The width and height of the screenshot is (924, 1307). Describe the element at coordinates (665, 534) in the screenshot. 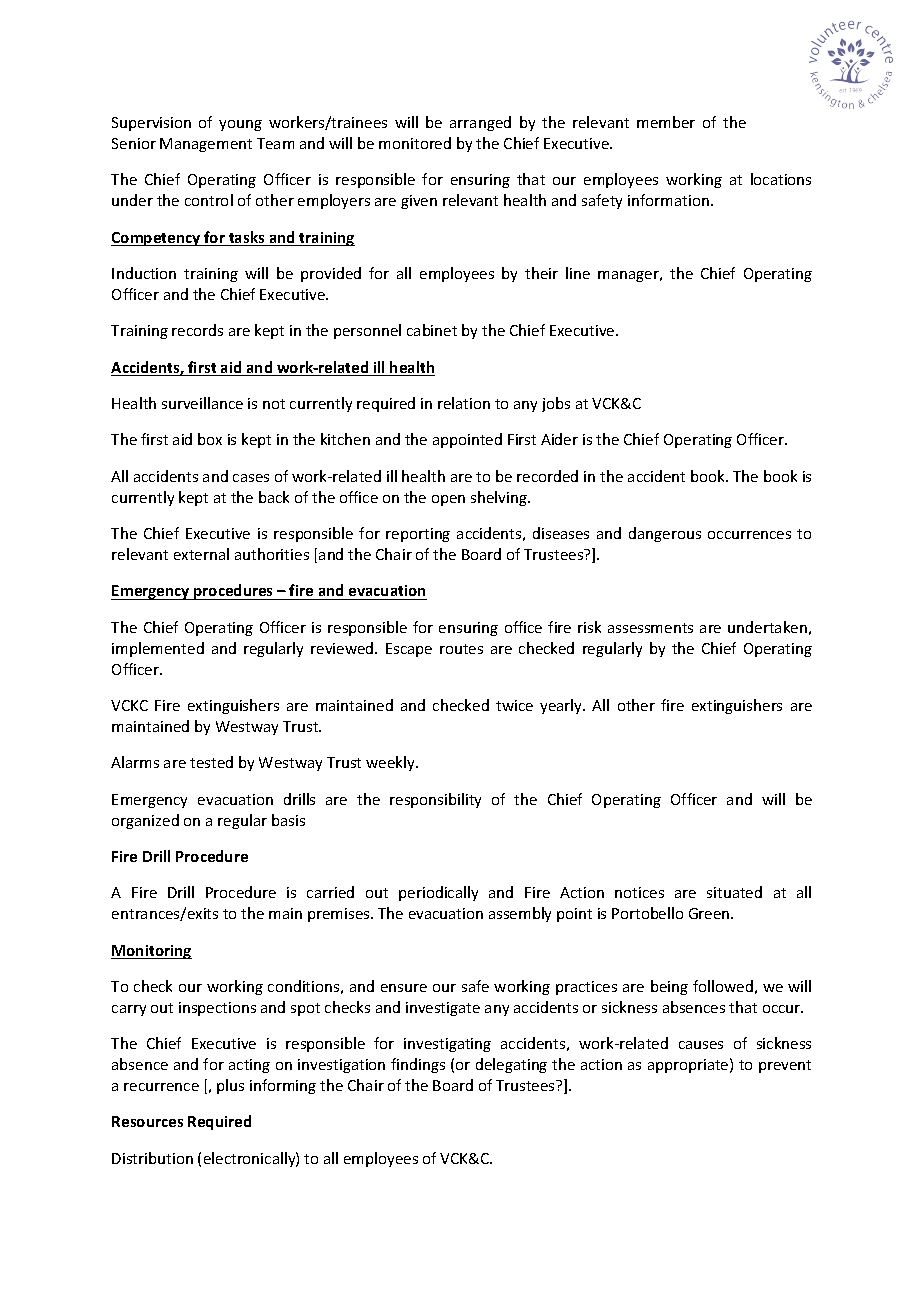

I see `dangerous` at that location.
